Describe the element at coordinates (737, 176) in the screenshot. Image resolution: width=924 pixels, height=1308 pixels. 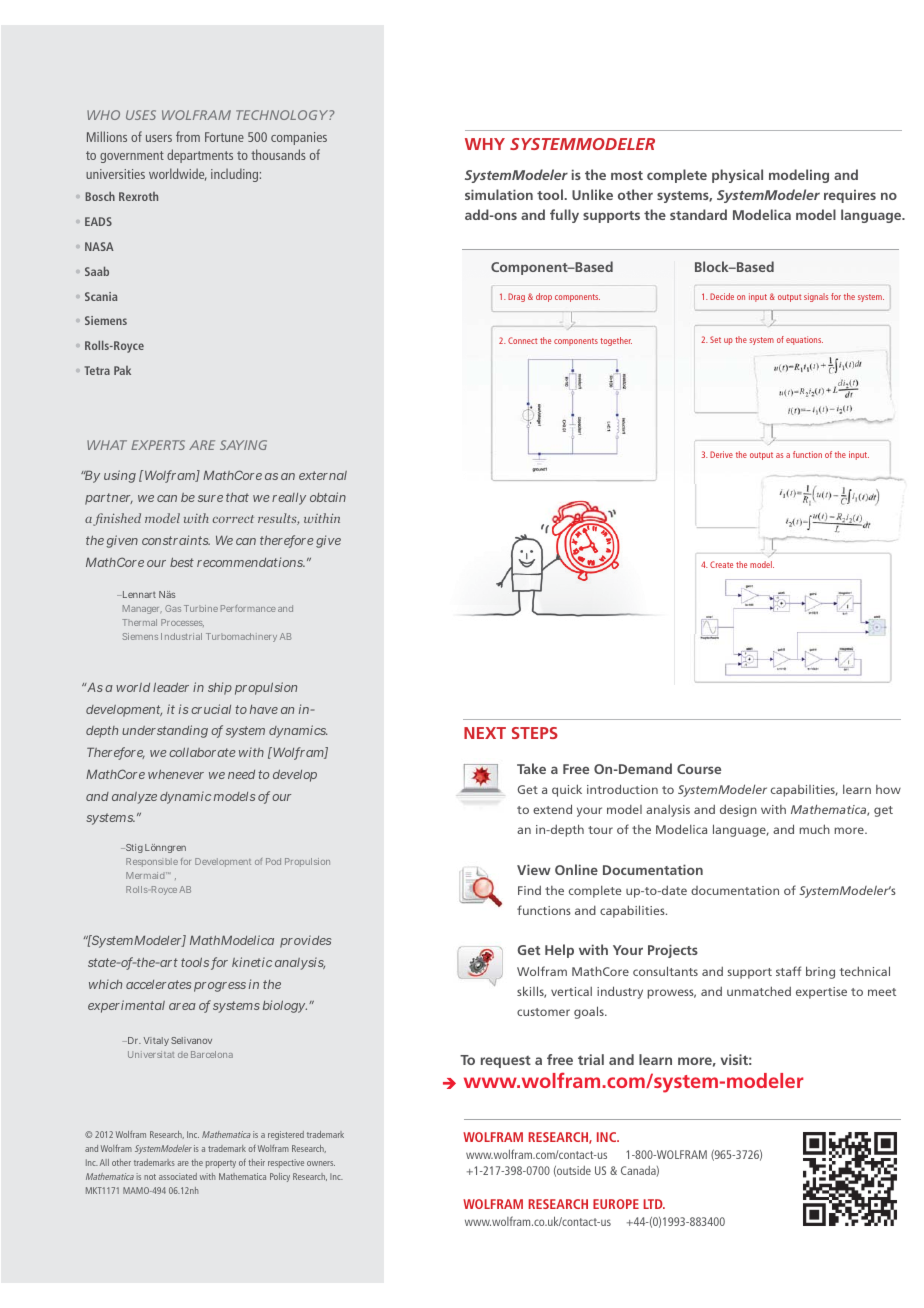
I see `physical` at that location.
